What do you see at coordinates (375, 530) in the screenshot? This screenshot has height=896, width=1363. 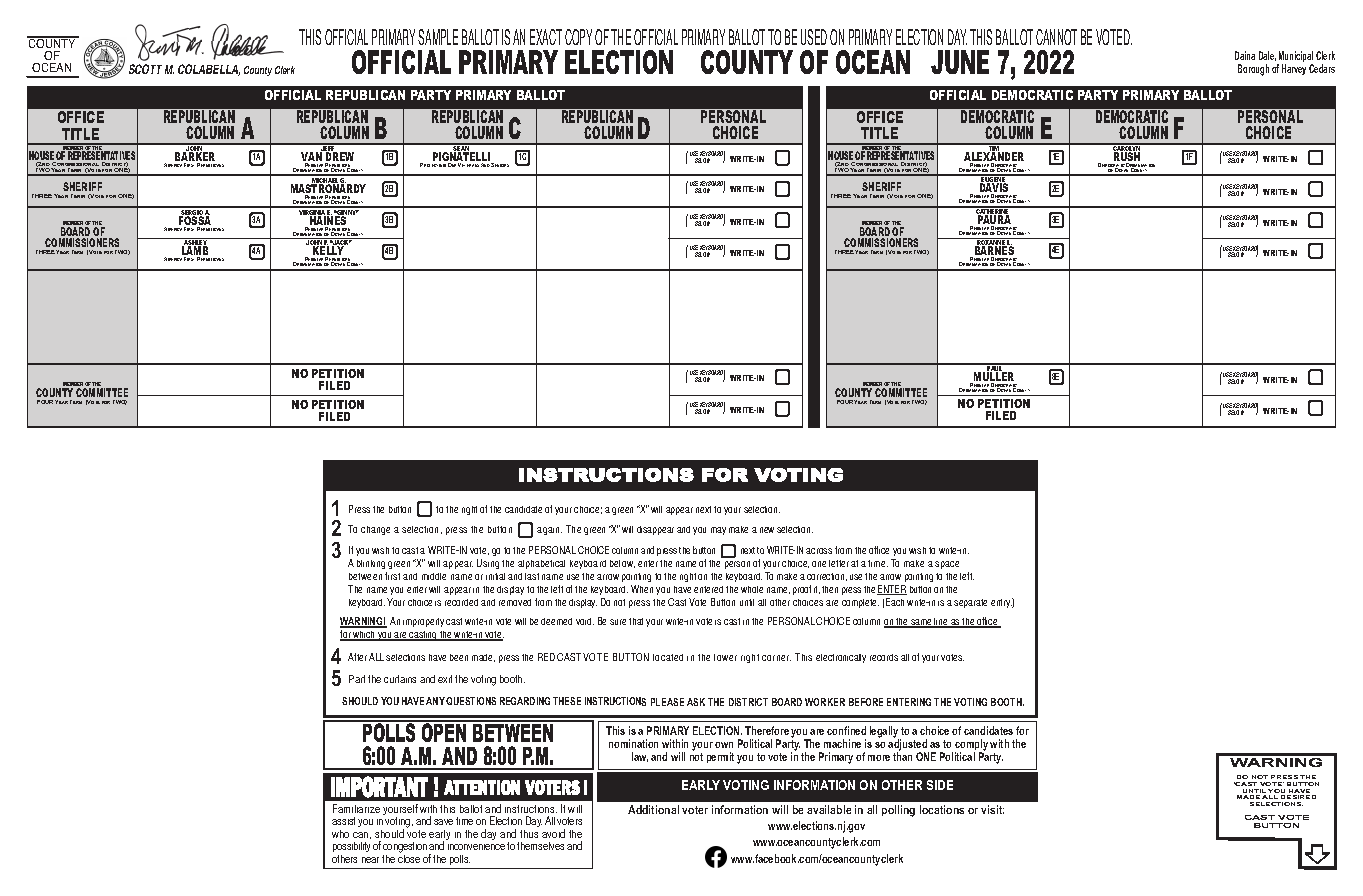 I see `change` at bounding box center [375, 530].
